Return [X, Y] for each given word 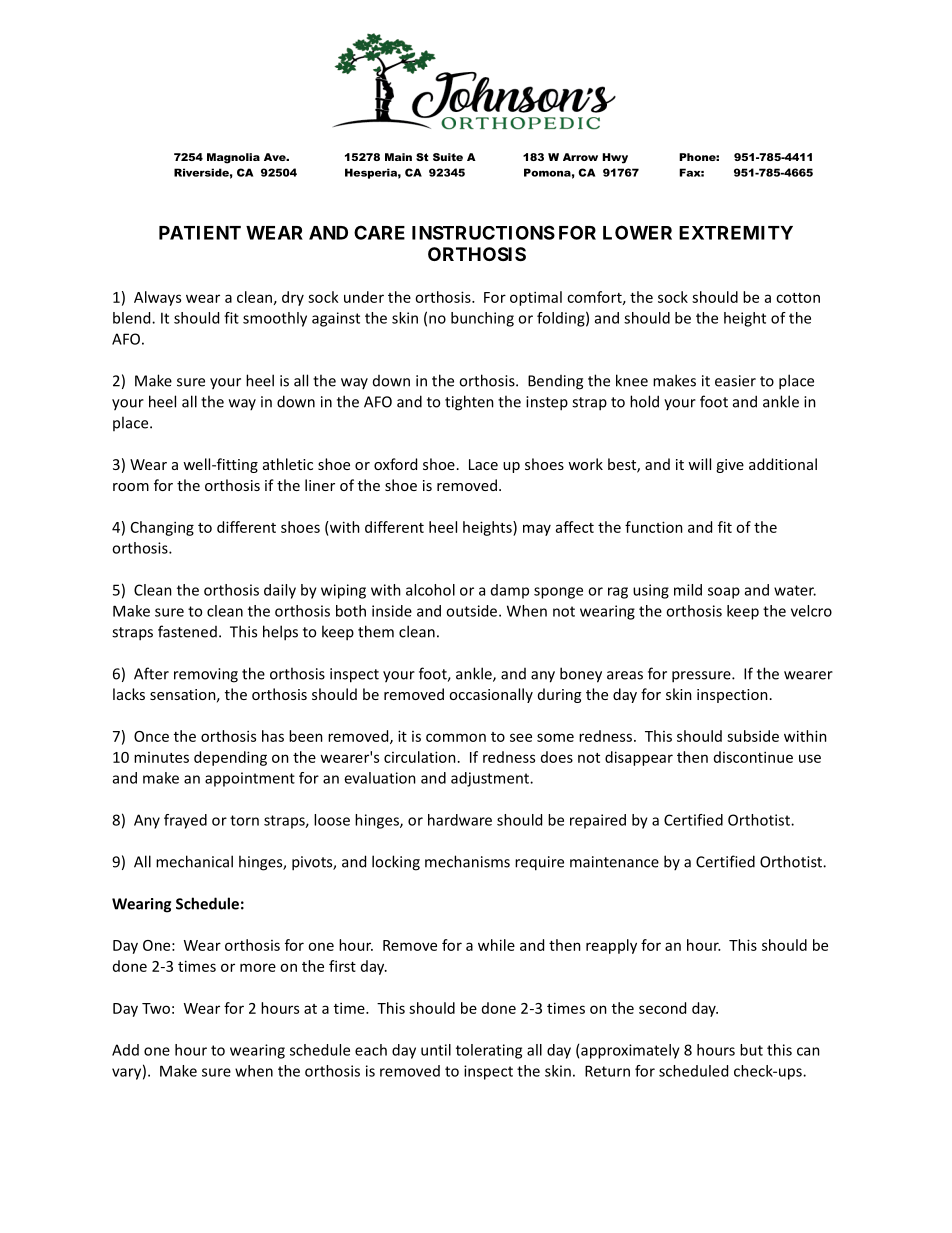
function [654, 527]
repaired [598, 821]
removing [206, 675]
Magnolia [233, 158]
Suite [448, 157]
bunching [482, 319]
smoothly [275, 319]
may [537, 530]
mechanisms [467, 861]
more [258, 967]
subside [753, 736]
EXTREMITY [736, 233]
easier [735, 381]
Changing [162, 528]
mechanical [194, 861]
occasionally [491, 695]
